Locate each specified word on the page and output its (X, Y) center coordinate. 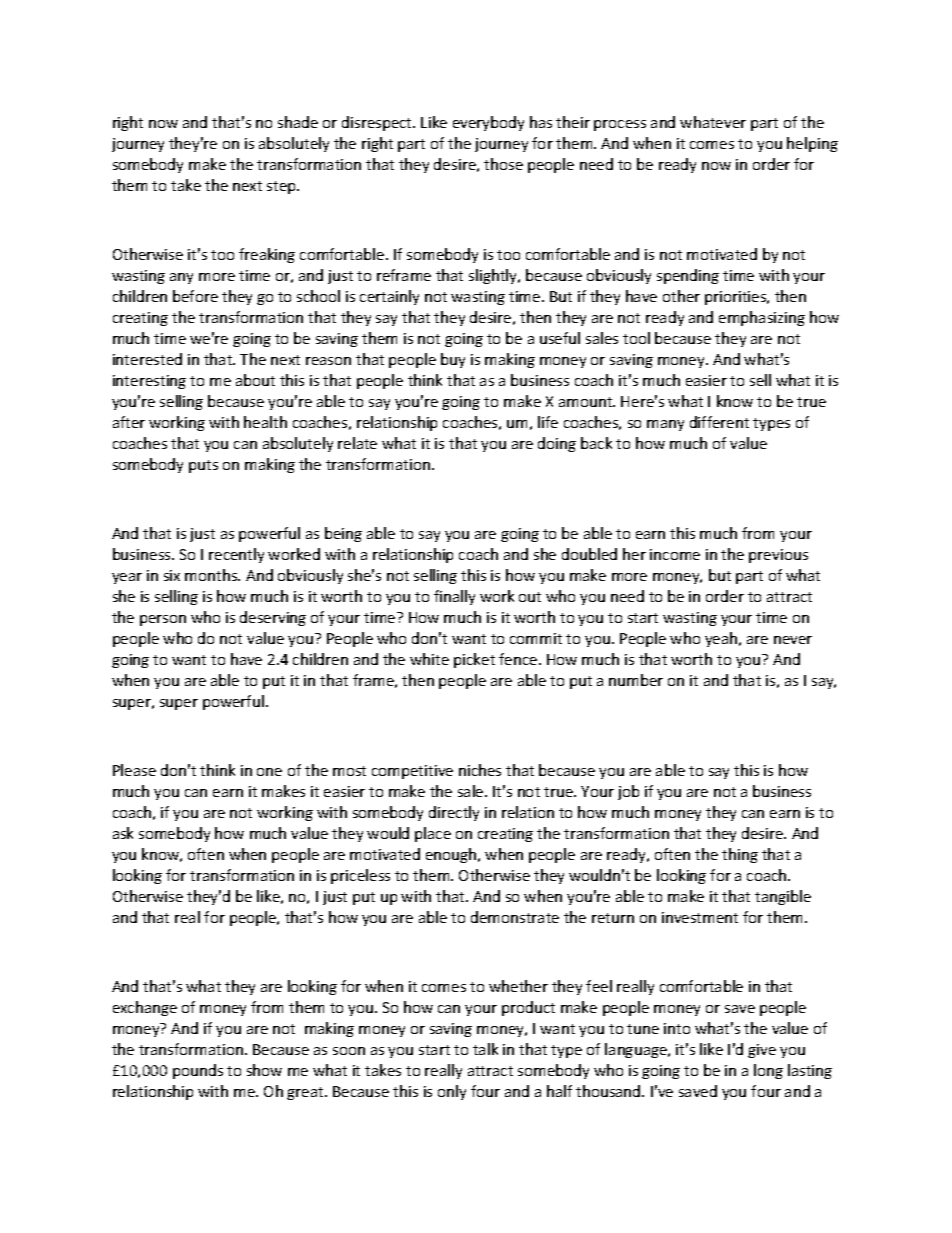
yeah (722, 639)
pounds (198, 1071)
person (163, 620)
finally (454, 597)
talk (485, 1049)
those (503, 164)
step (283, 187)
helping (812, 144)
